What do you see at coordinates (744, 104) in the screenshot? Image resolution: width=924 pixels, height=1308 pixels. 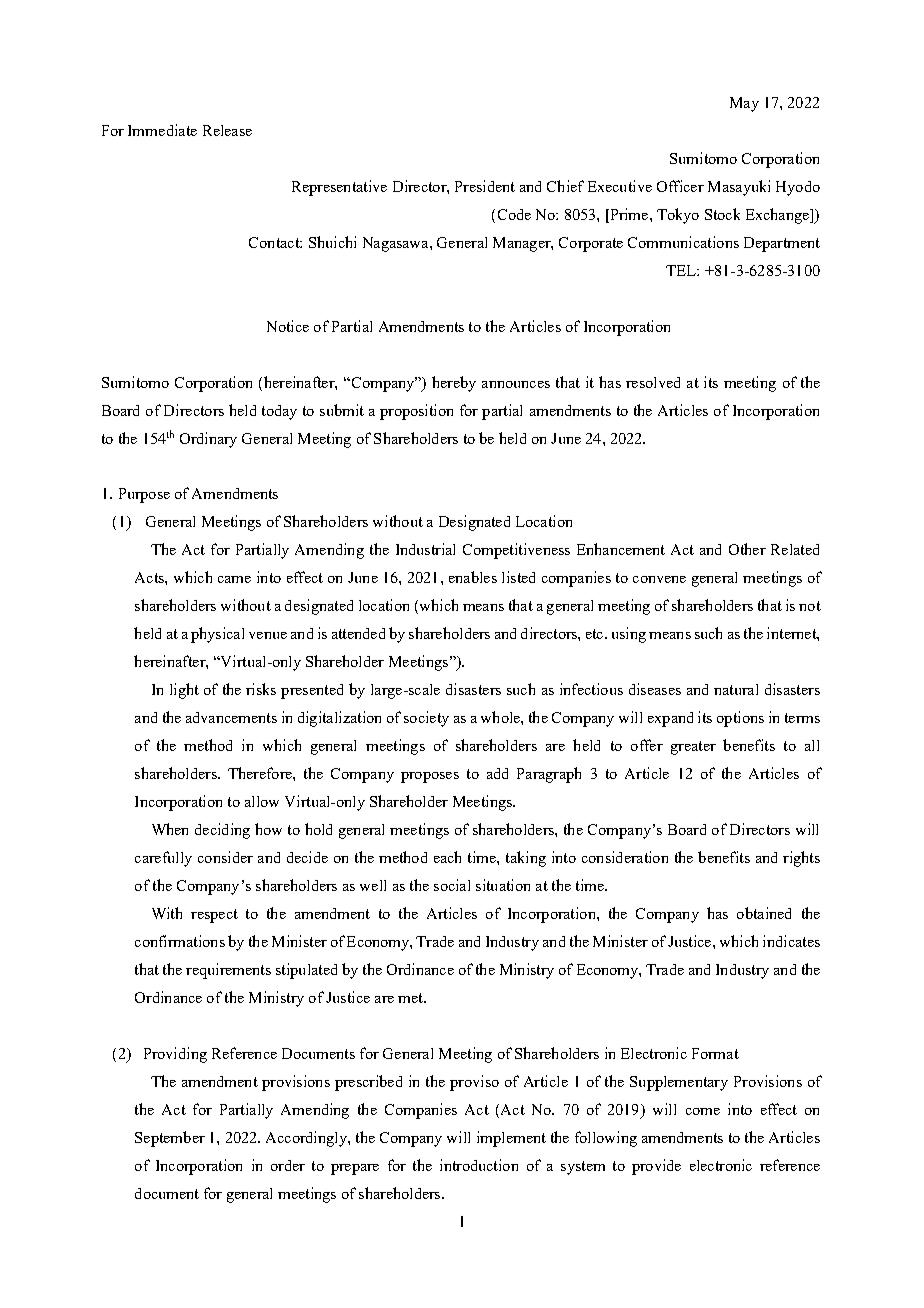 I see `May` at bounding box center [744, 104].
